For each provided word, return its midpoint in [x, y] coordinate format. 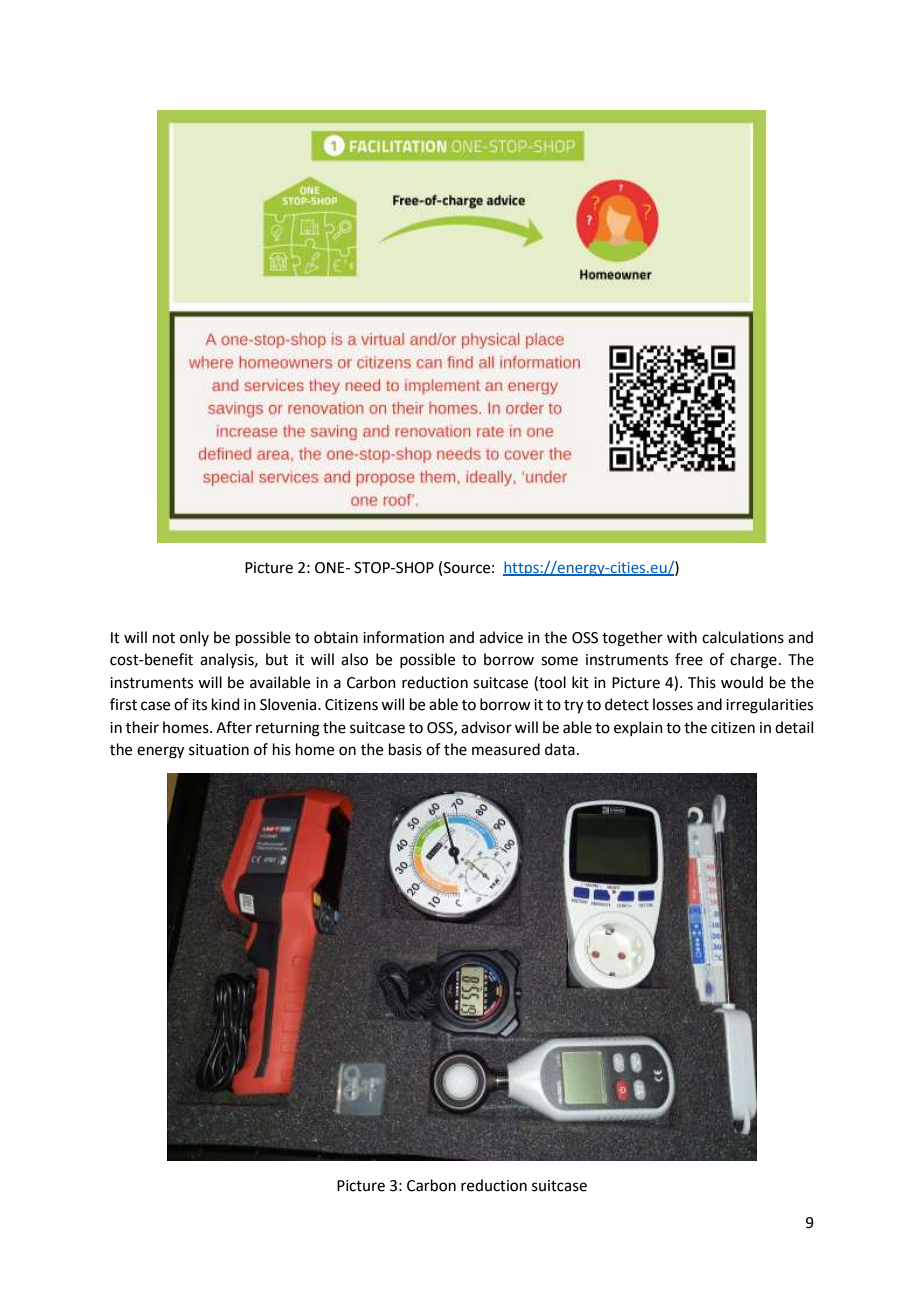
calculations [743, 637]
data [560, 749]
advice [501, 637]
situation [219, 750]
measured [506, 749]
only [194, 638]
